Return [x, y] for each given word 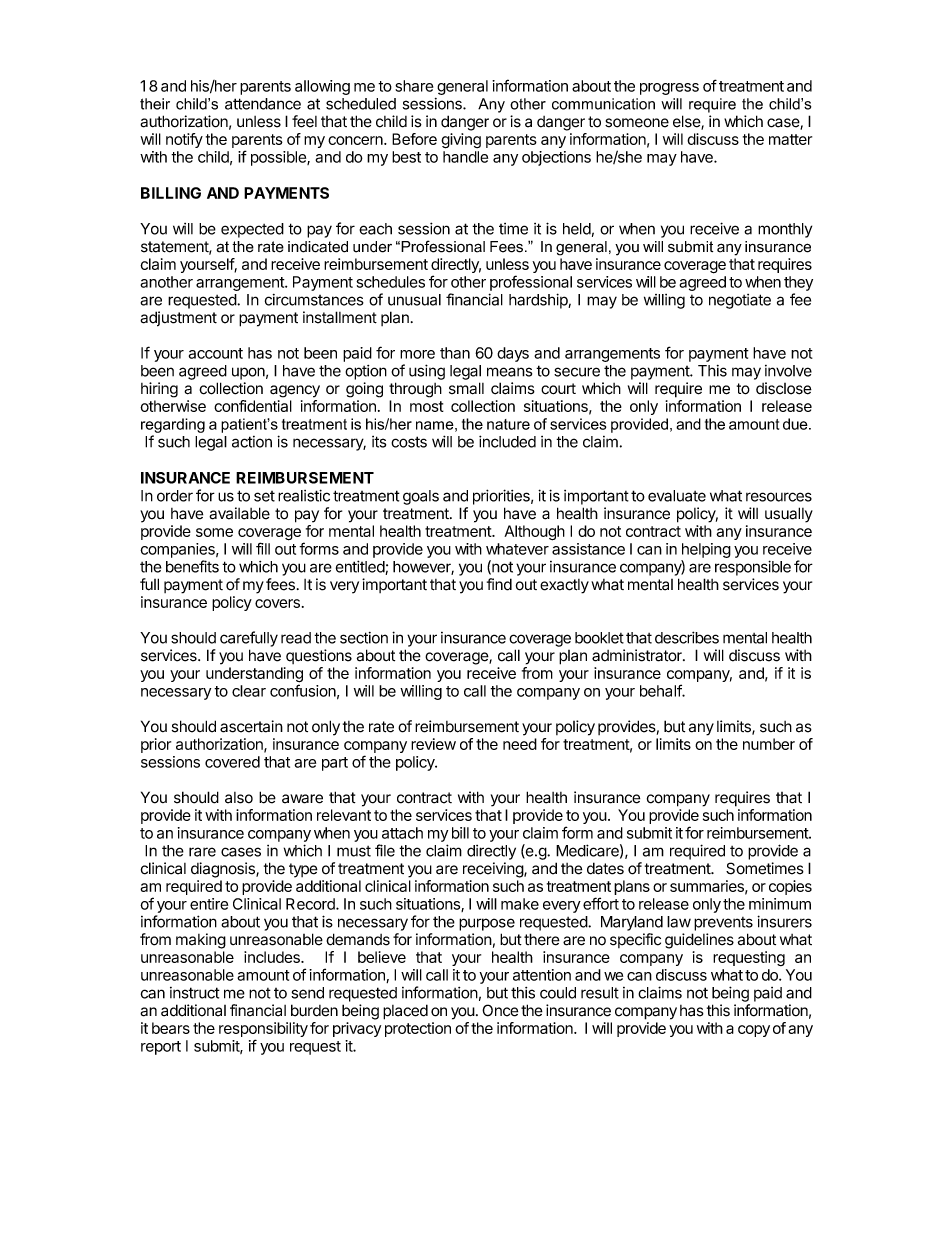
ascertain [251, 726]
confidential [253, 406]
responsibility [263, 1031]
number [769, 744]
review [433, 744]
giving [461, 141]
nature [508, 424]
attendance [263, 104]
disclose [784, 388]
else [687, 122]
